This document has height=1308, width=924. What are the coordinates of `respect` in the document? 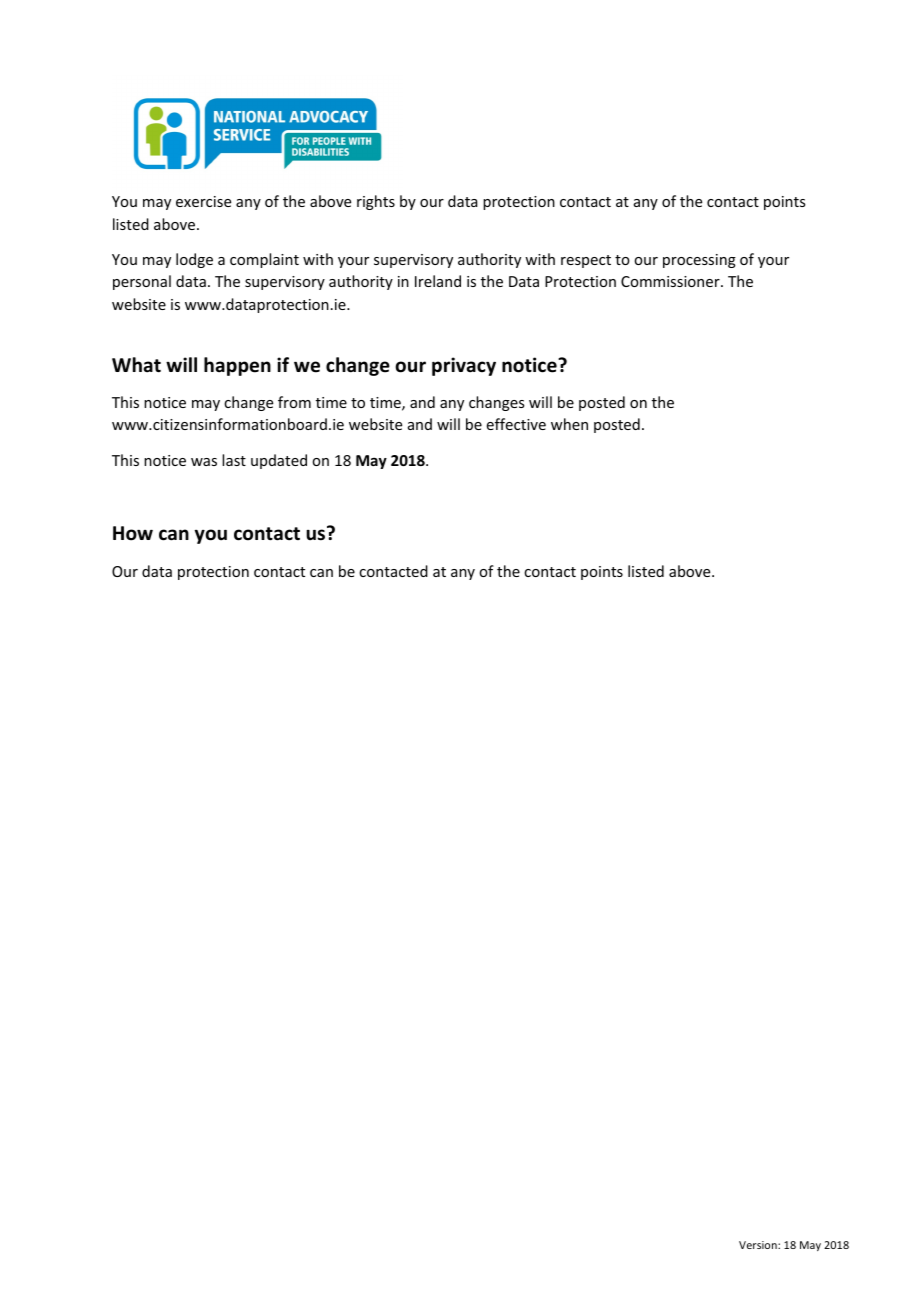 It's located at (586, 261).
